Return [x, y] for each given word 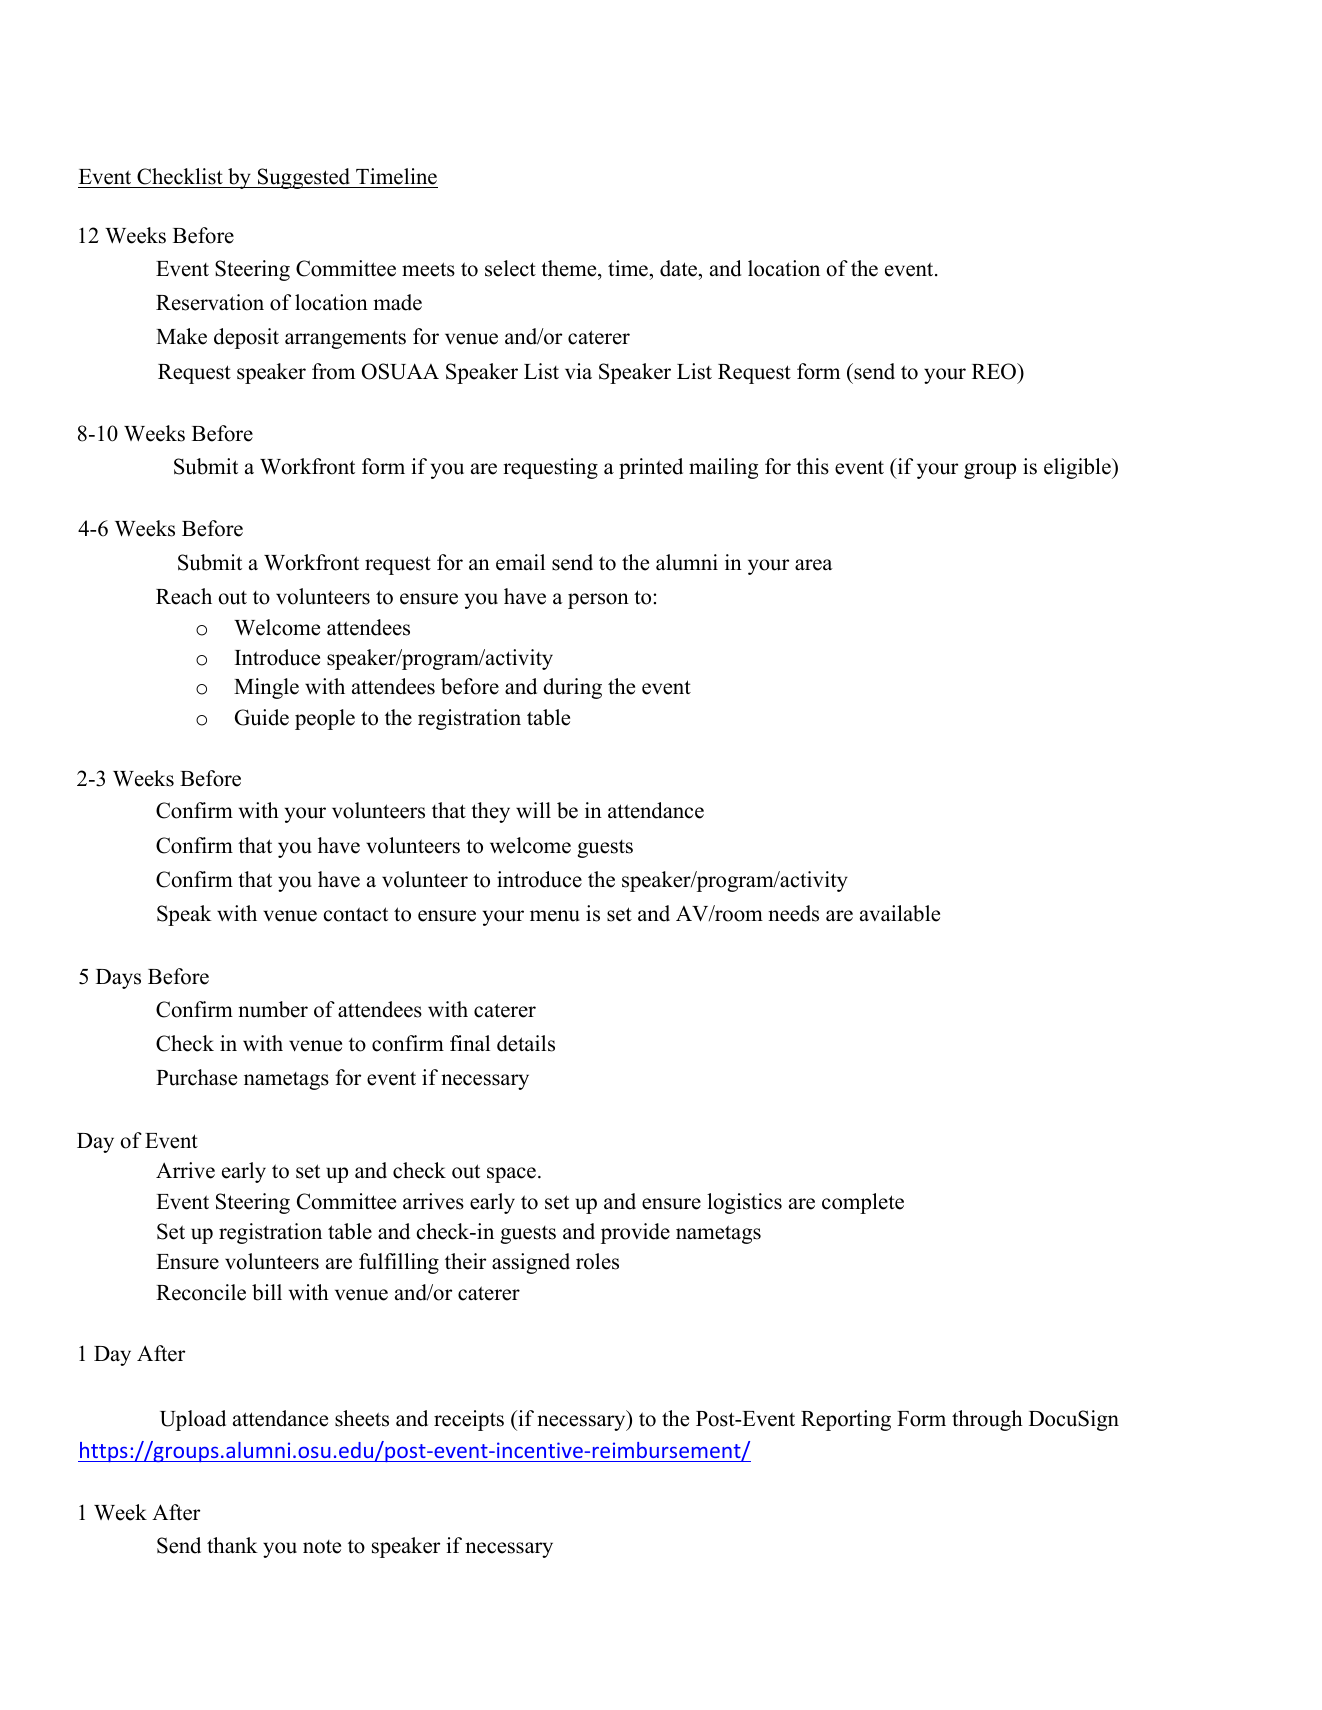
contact [356, 914]
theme [570, 268]
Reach [184, 596]
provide [635, 1233]
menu [555, 916]
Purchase [196, 1077]
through [987, 1420]
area [814, 565]
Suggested [304, 178]
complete [863, 1203]
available [900, 913]
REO [995, 371]
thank [232, 1545]
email [520, 562]
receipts [469, 1420]
